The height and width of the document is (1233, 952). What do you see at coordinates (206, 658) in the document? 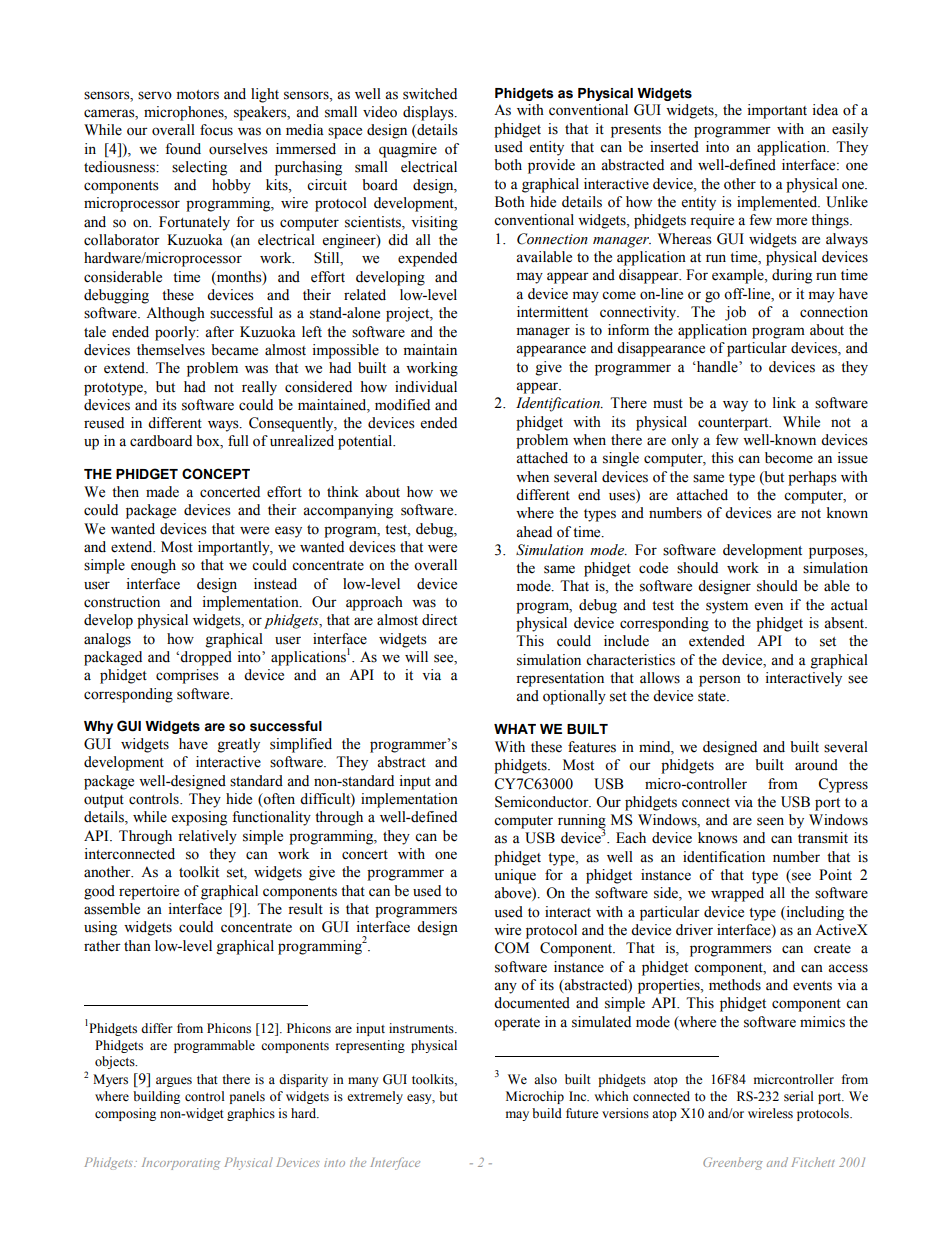
I see `dropped` at bounding box center [206, 658].
